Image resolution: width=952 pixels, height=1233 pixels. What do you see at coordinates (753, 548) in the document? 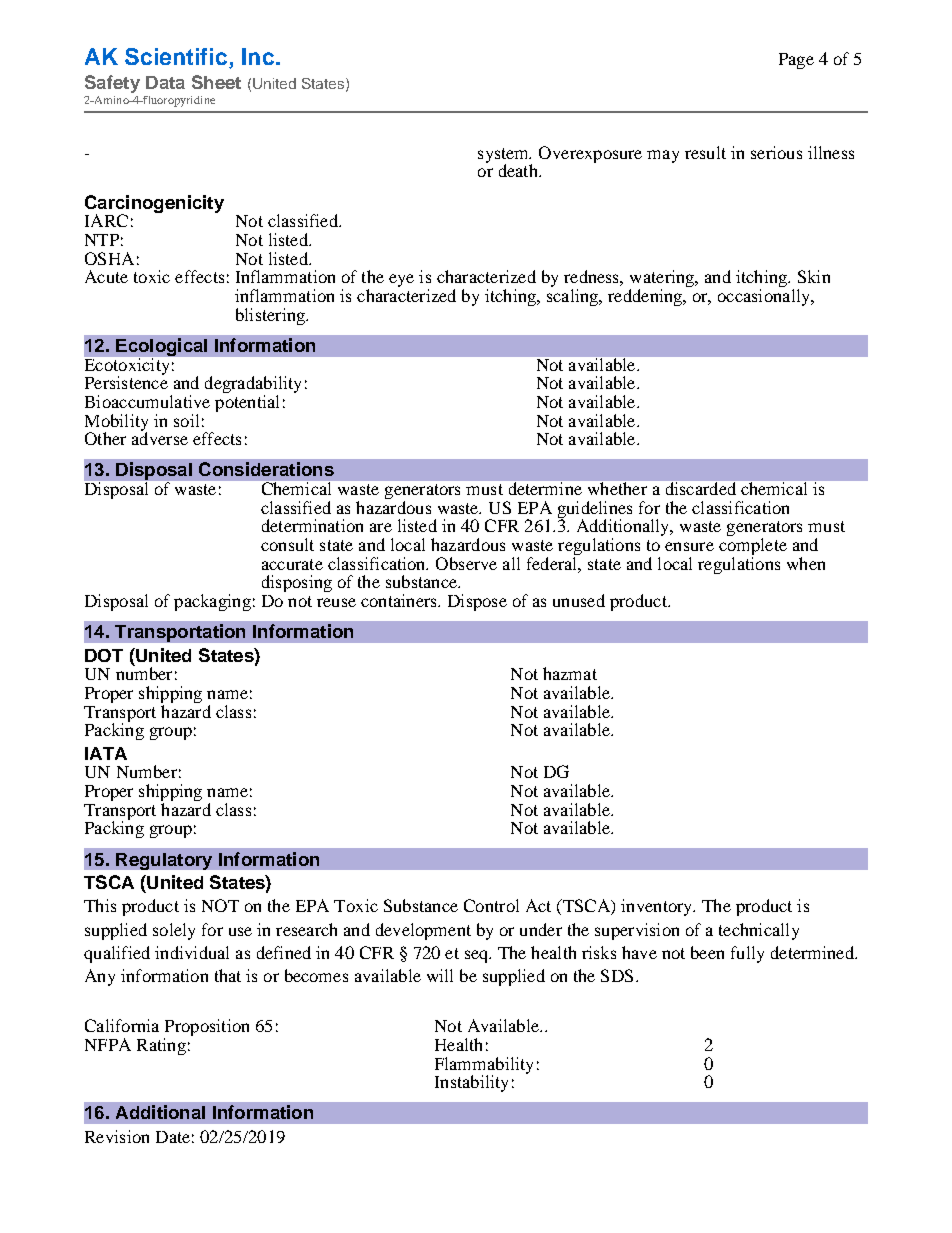
I see `complete` at bounding box center [753, 548].
